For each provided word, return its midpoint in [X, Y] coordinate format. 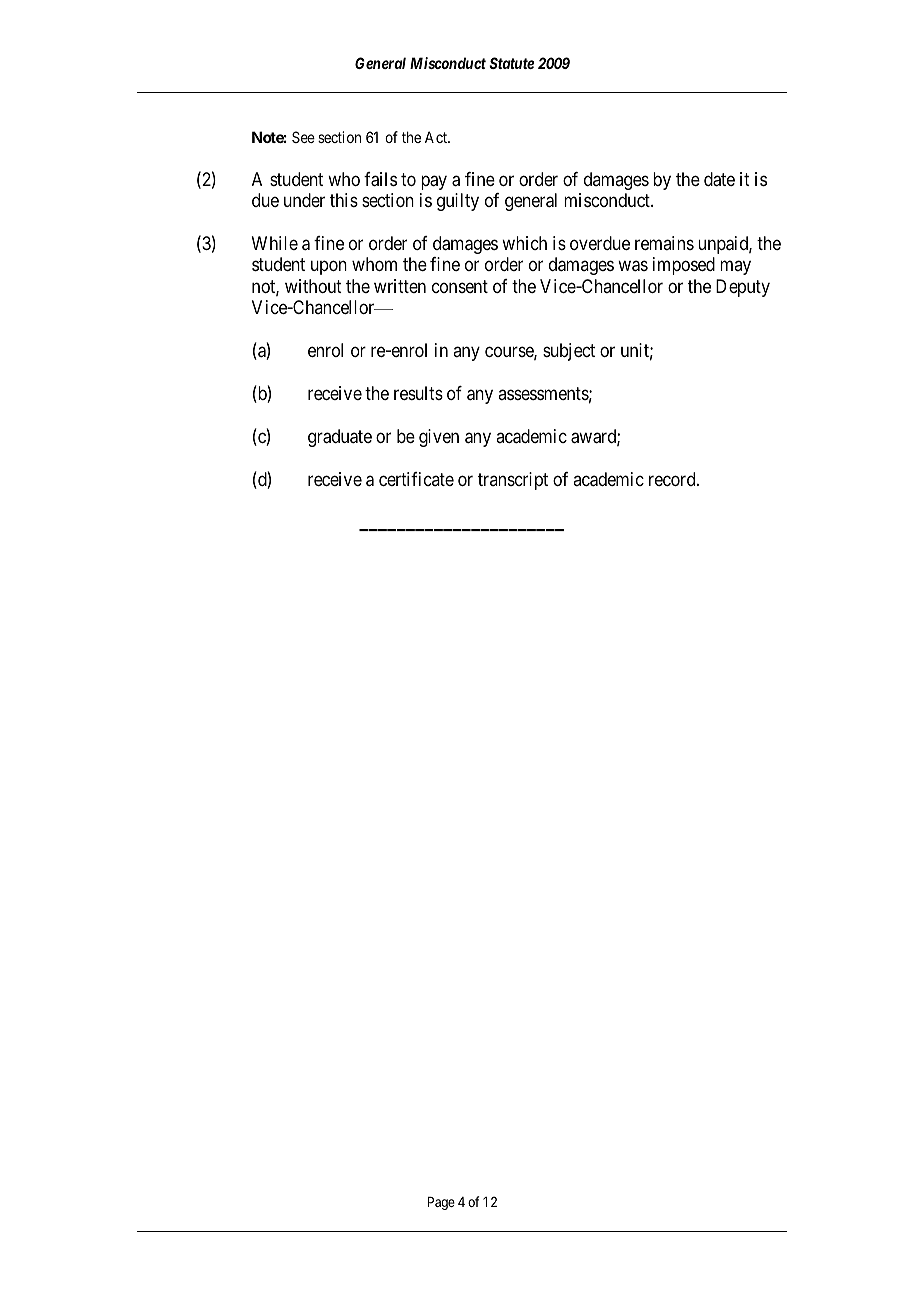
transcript [513, 481]
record [673, 479]
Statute [511, 63]
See [303, 137]
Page [441, 1203]
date [719, 179]
